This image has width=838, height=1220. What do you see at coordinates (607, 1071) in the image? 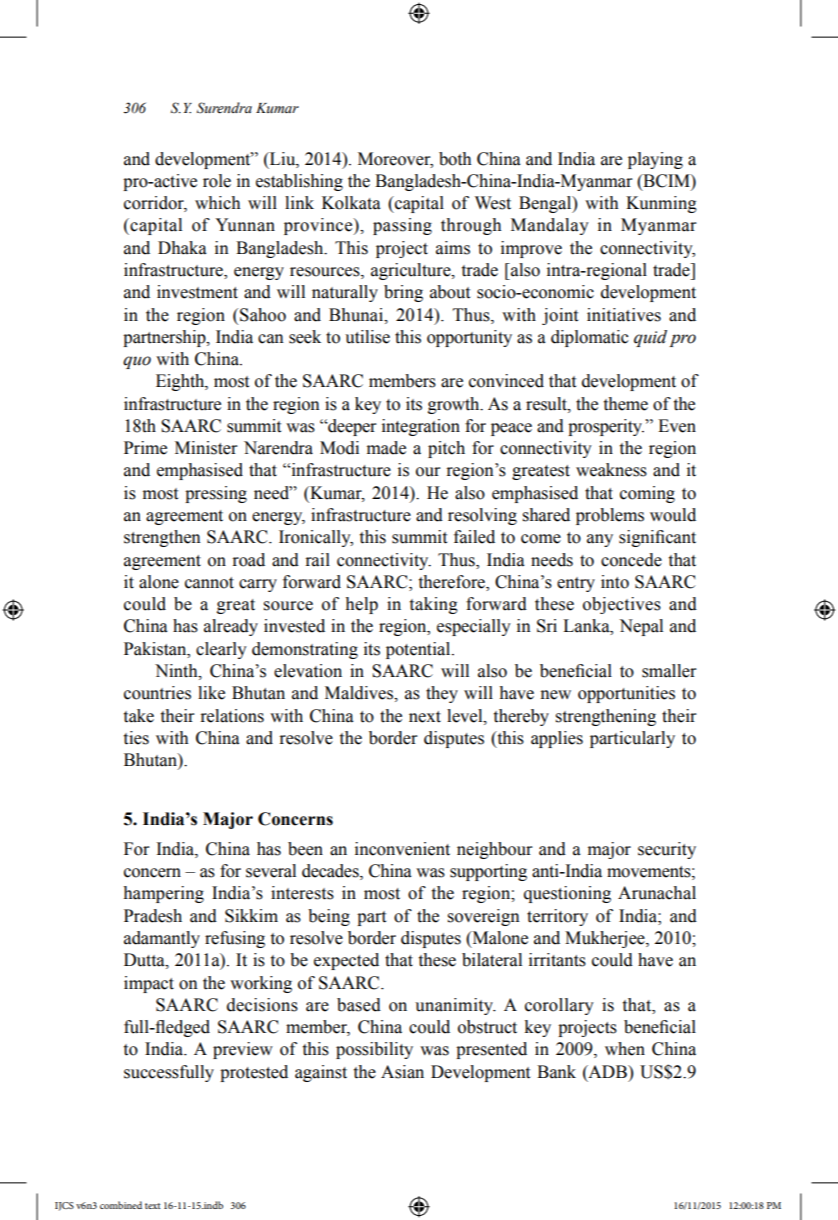
I see `ADB` at bounding box center [607, 1071].
